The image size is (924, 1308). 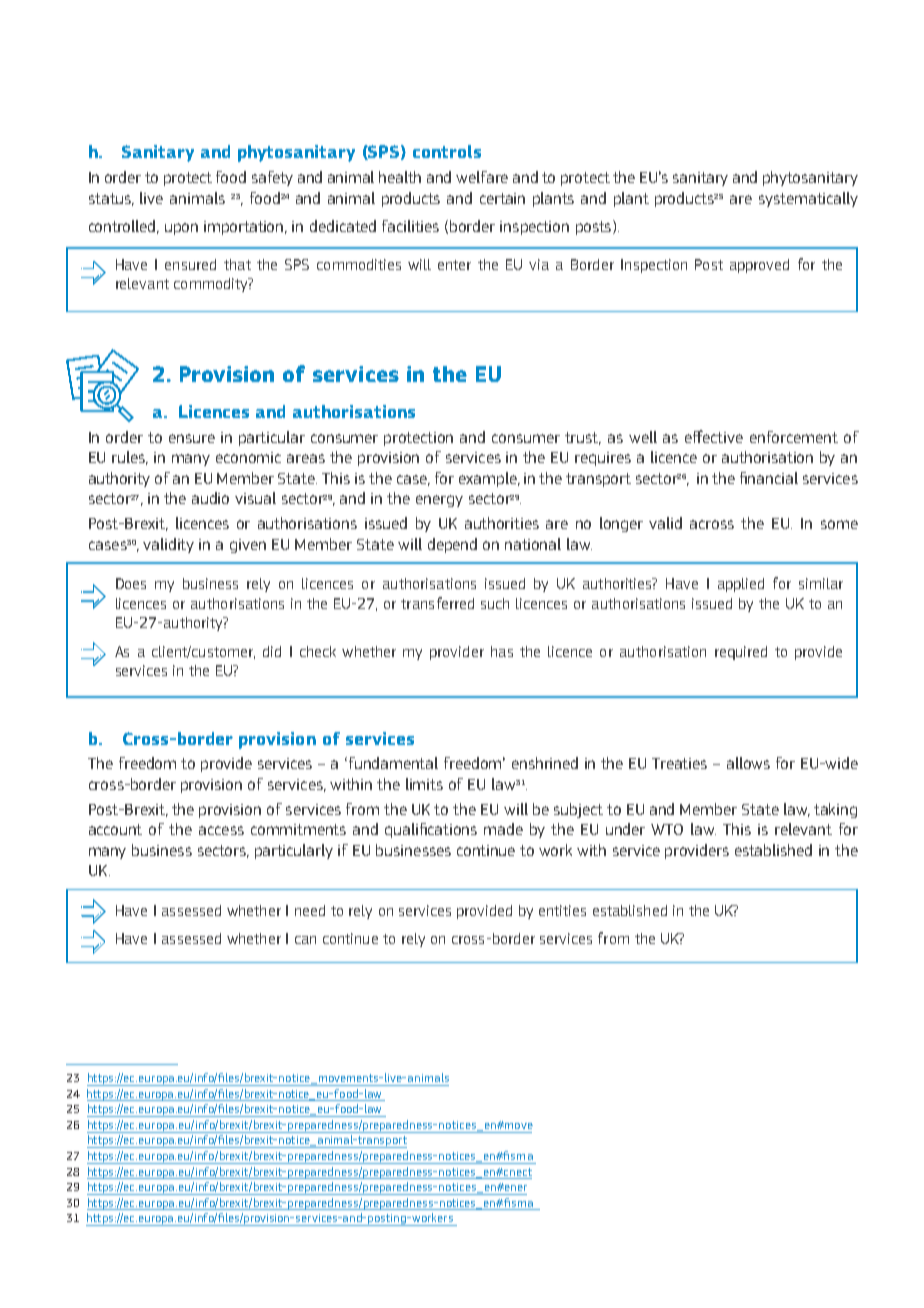 What do you see at coordinates (272, 651) in the page?
I see `did` at bounding box center [272, 651].
